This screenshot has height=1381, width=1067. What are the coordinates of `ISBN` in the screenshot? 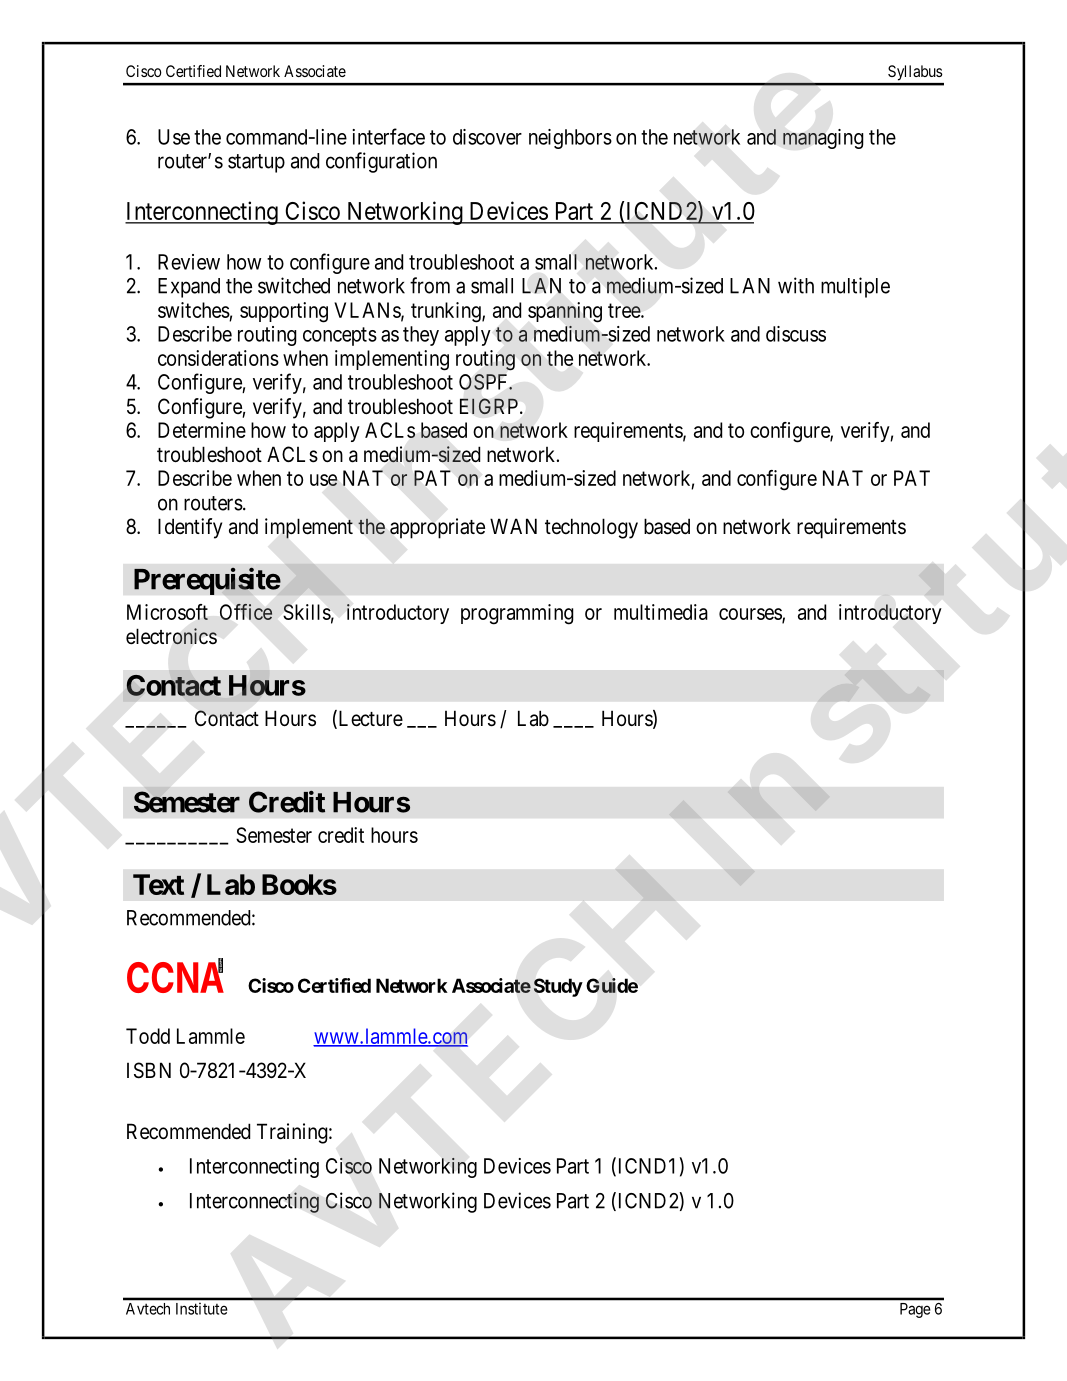 It's located at (149, 1070).
